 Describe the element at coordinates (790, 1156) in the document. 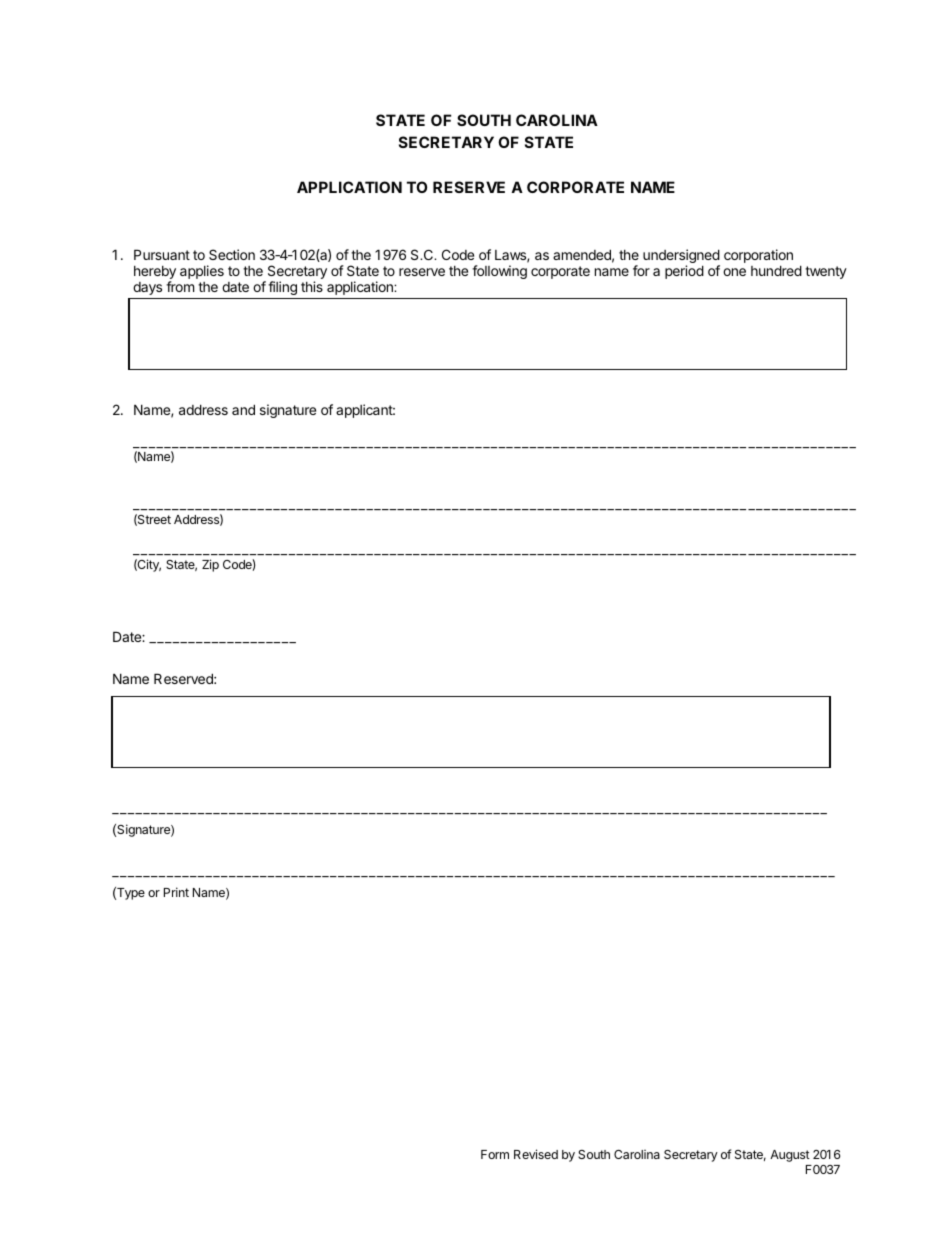

I see `August` at that location.
